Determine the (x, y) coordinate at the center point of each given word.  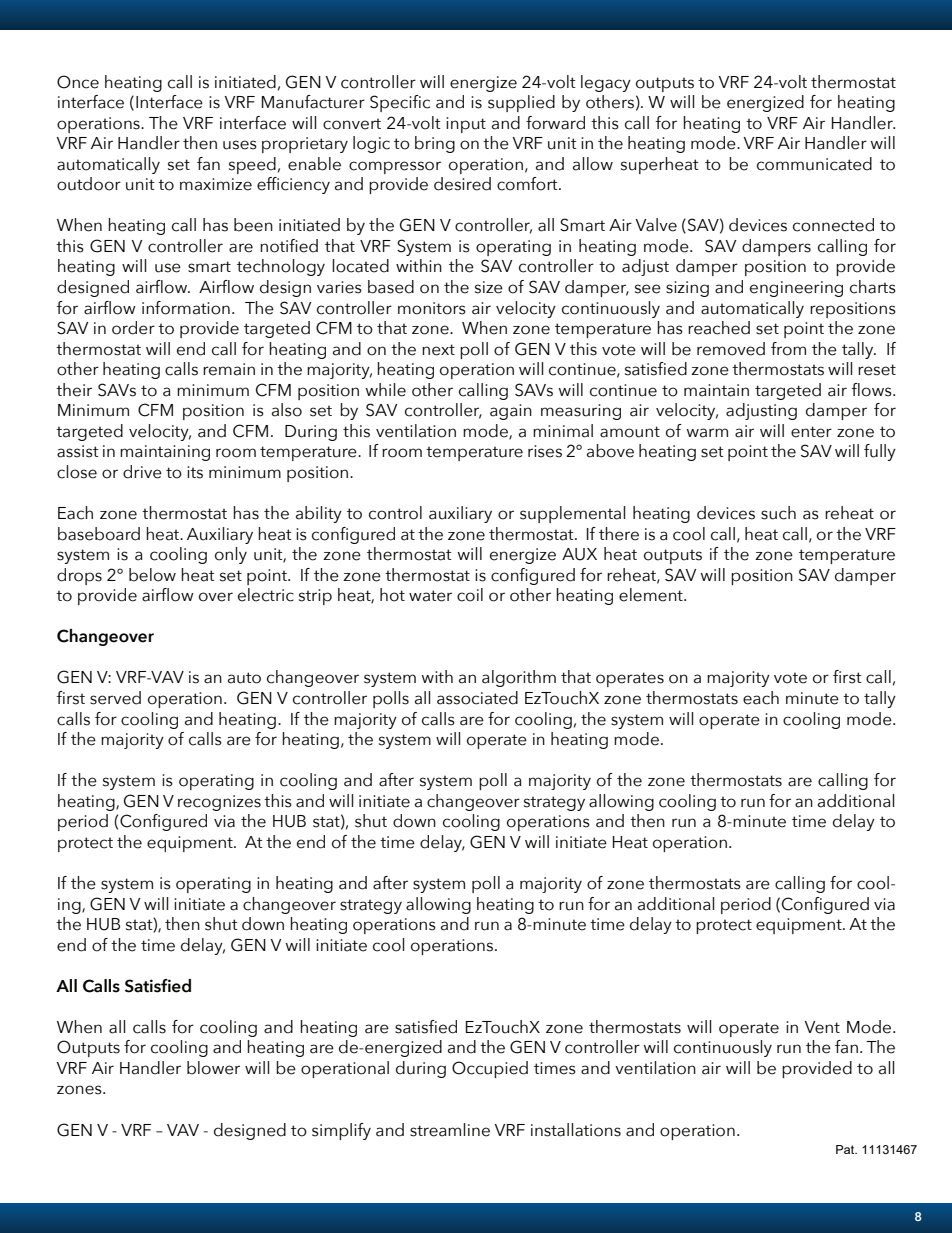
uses (240, 145)
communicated (814, 164)
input (466, 125)
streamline (450, 1130)
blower (213, 1068)
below (152, 575)
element (652, 595)
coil (470, 595)
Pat (846, 1149)
